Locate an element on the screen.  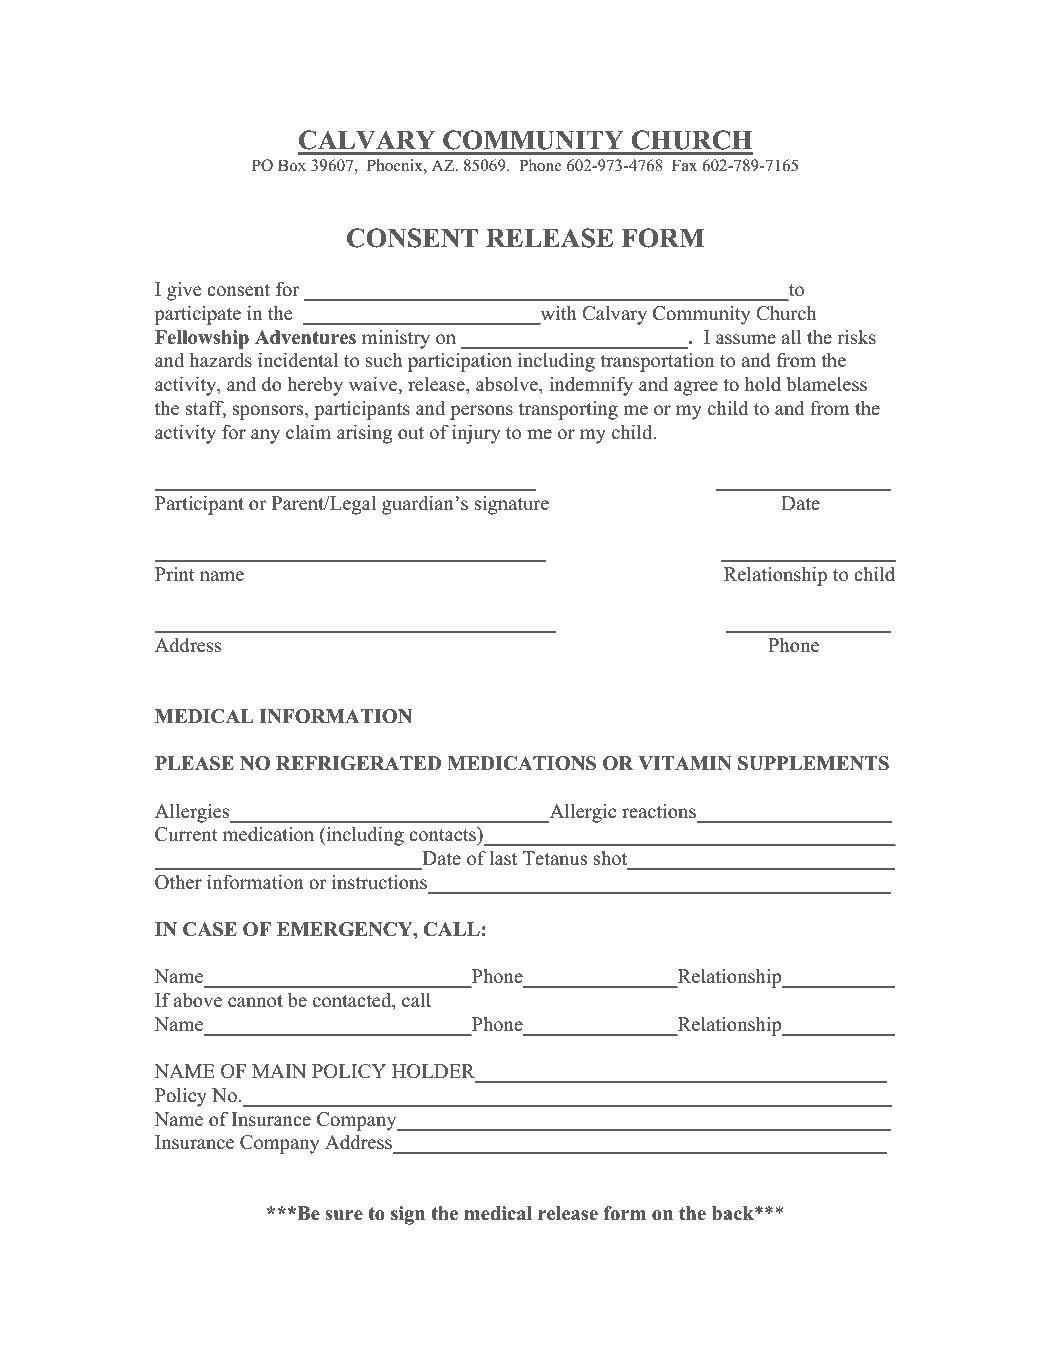
sure is located at coordinates (344, 1215).
